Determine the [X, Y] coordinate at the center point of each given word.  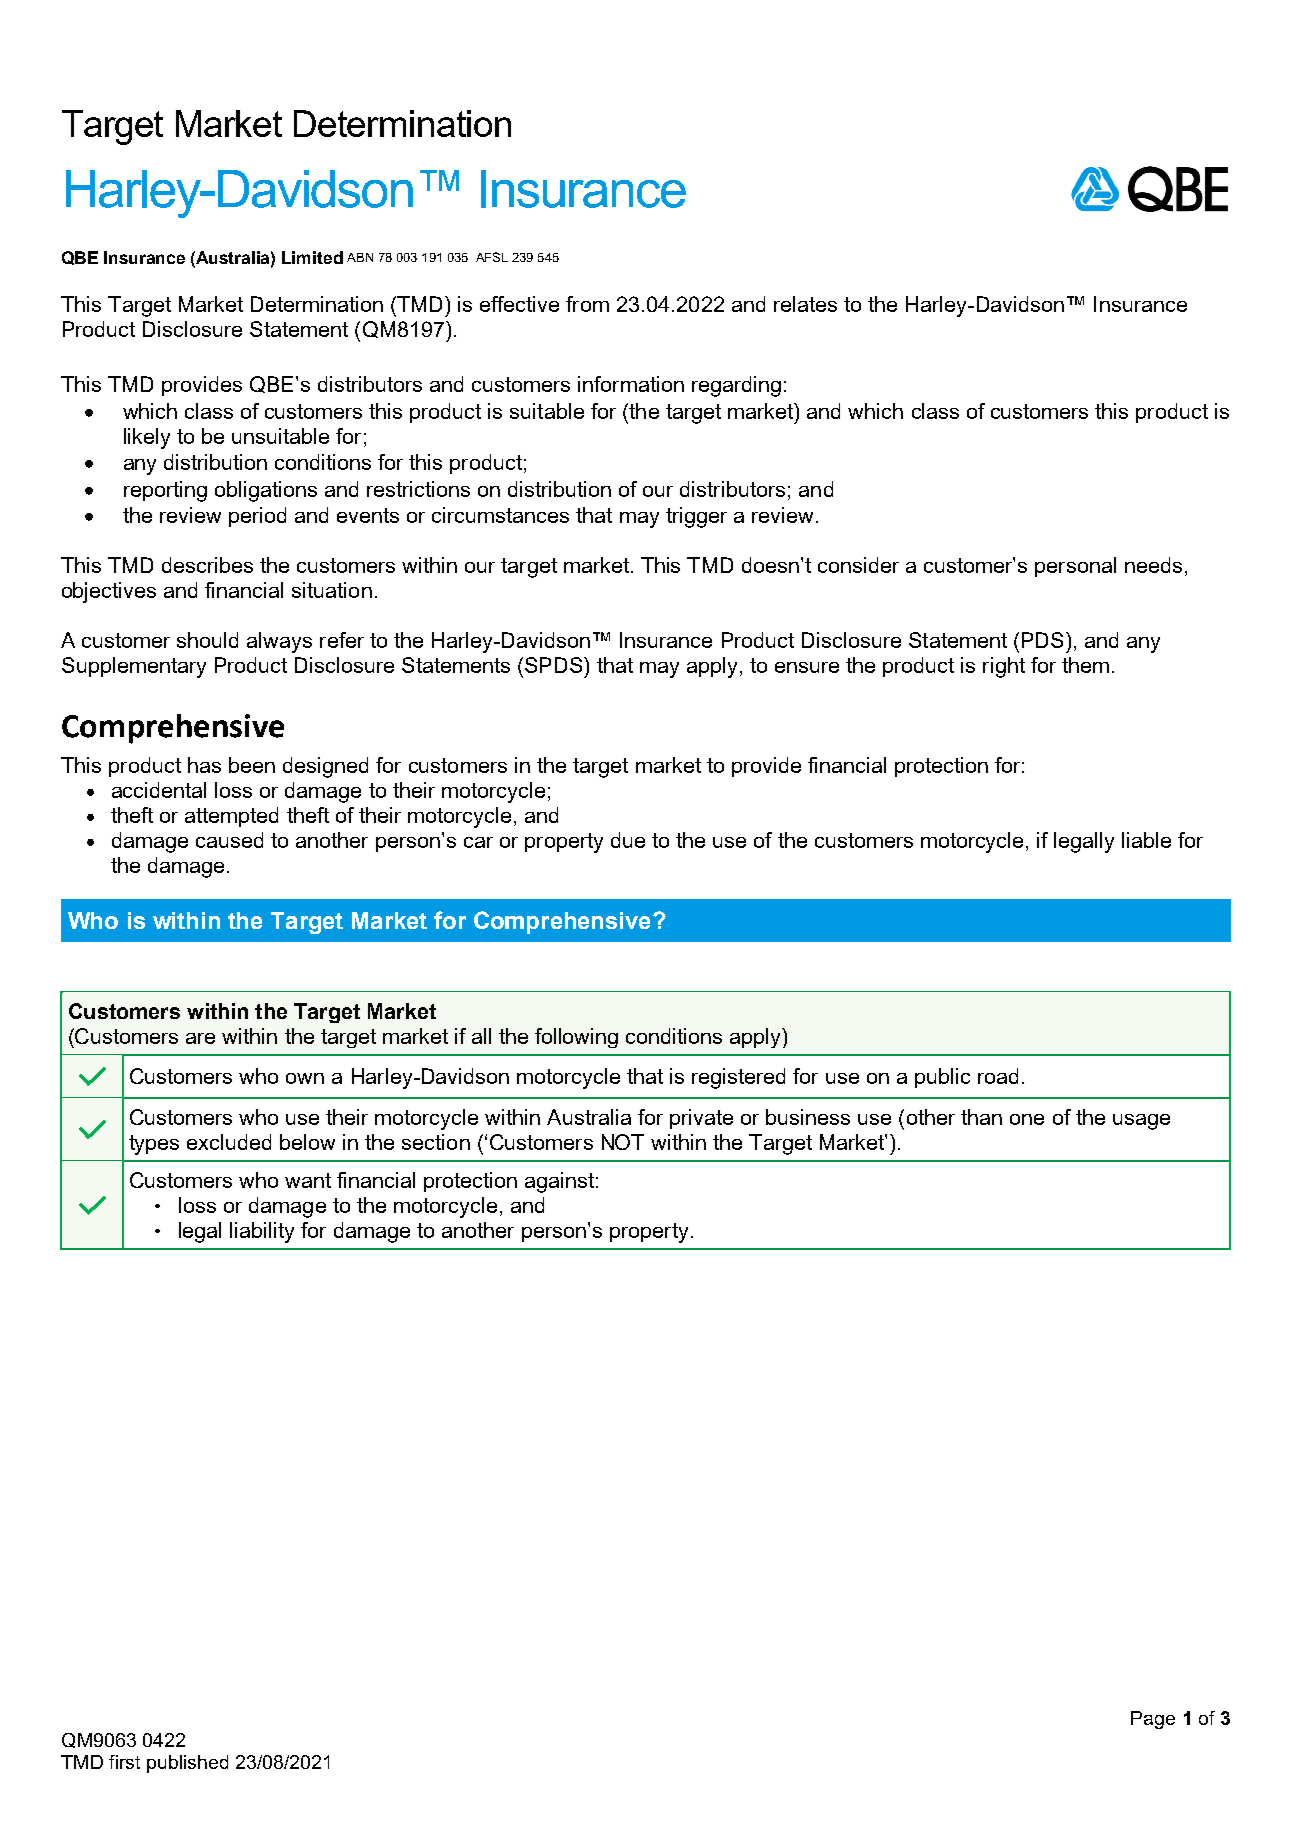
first [124, 1762]
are [200, 1038]
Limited [312, 257]
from [587, 304]
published [187, 1764]
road [998, 1076]
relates [805, 304]
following [576, 1038]
